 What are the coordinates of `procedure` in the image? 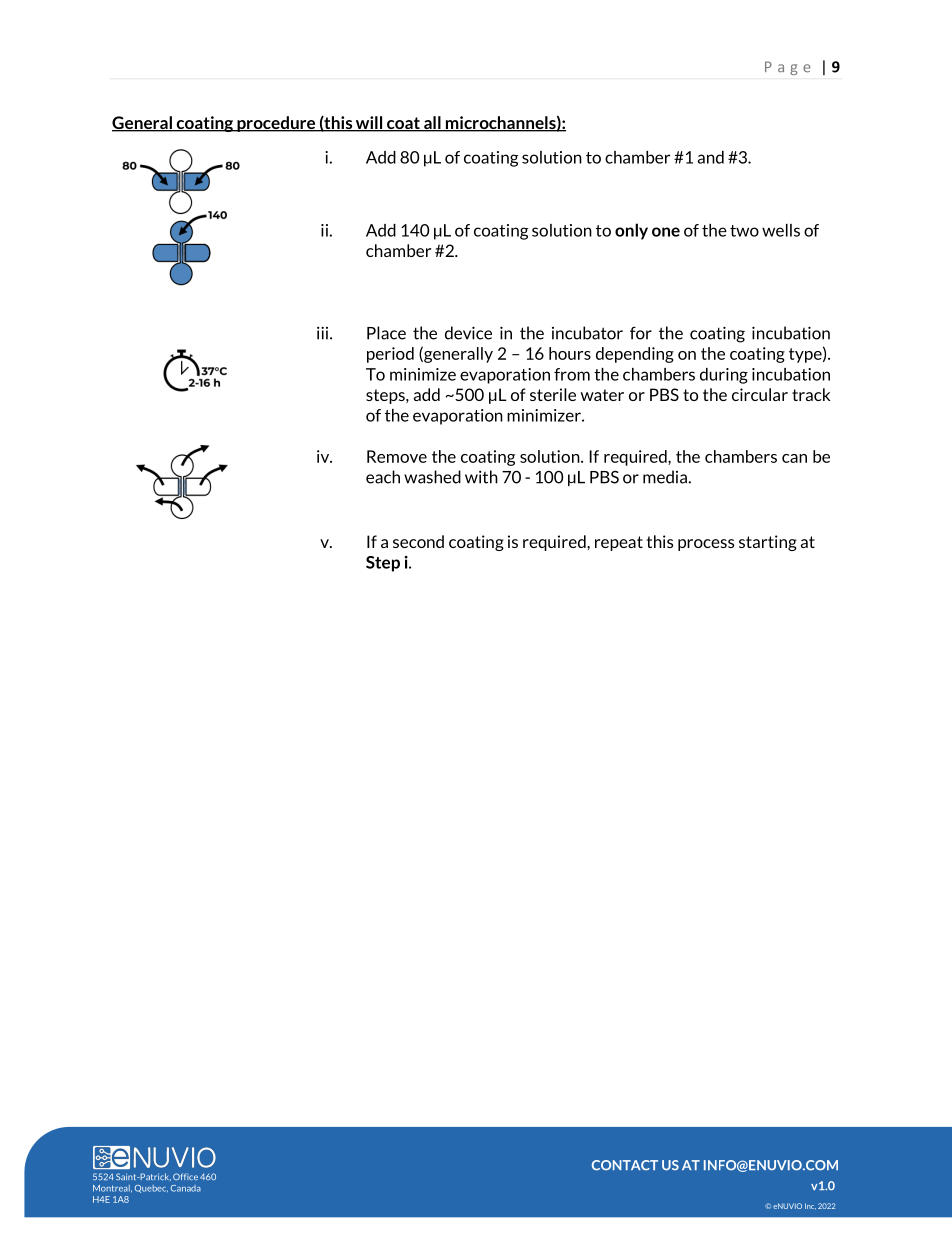 It's located at (276, 124).
